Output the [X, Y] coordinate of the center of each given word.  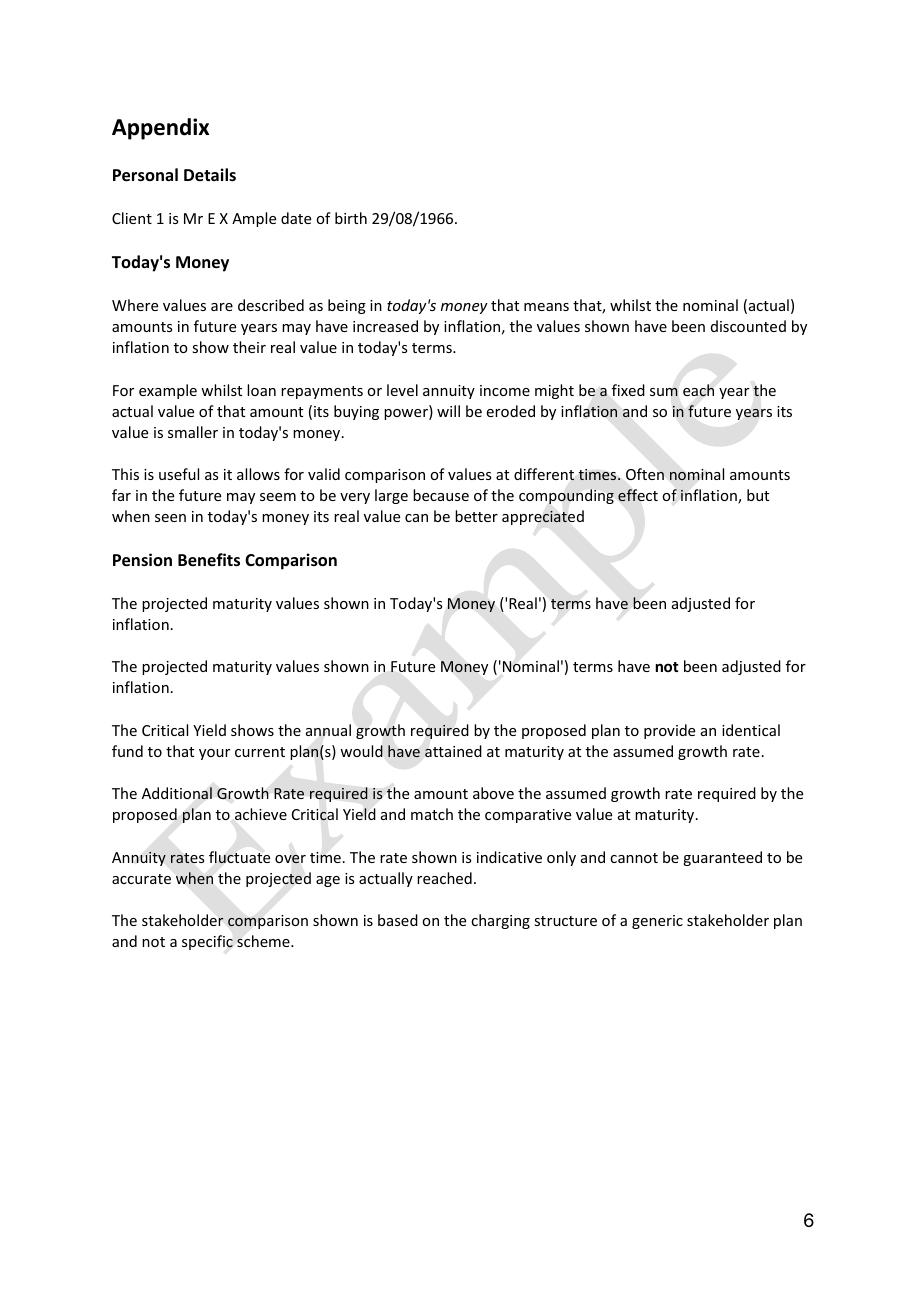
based [398, 920]
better [476, 516]
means [546, 307]
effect [638, 495]
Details [210, 175]
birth [351, 218]
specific [207, 942]
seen [170, 518]
